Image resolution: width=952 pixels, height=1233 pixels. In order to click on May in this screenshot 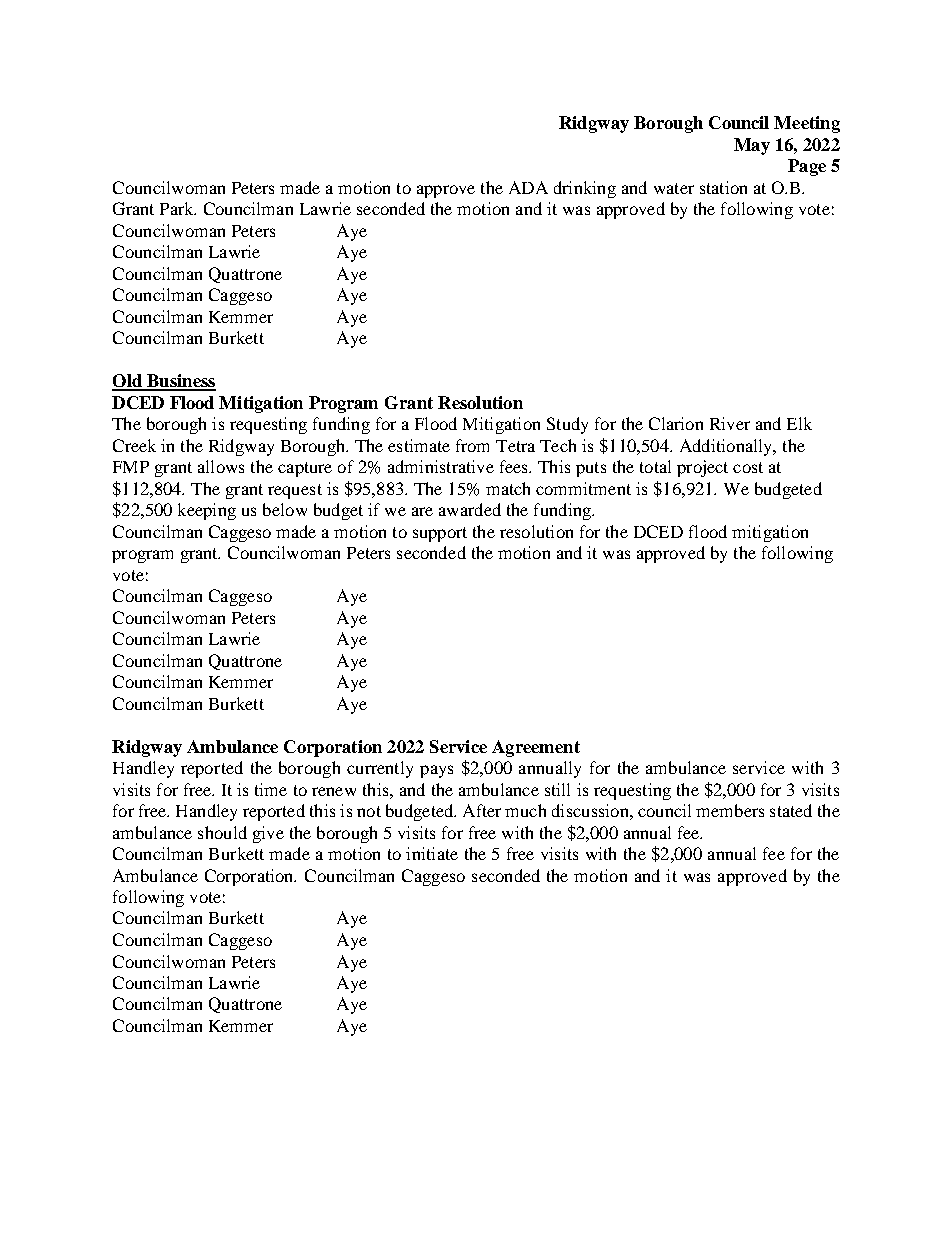, I will do `click(752, 146)`.
